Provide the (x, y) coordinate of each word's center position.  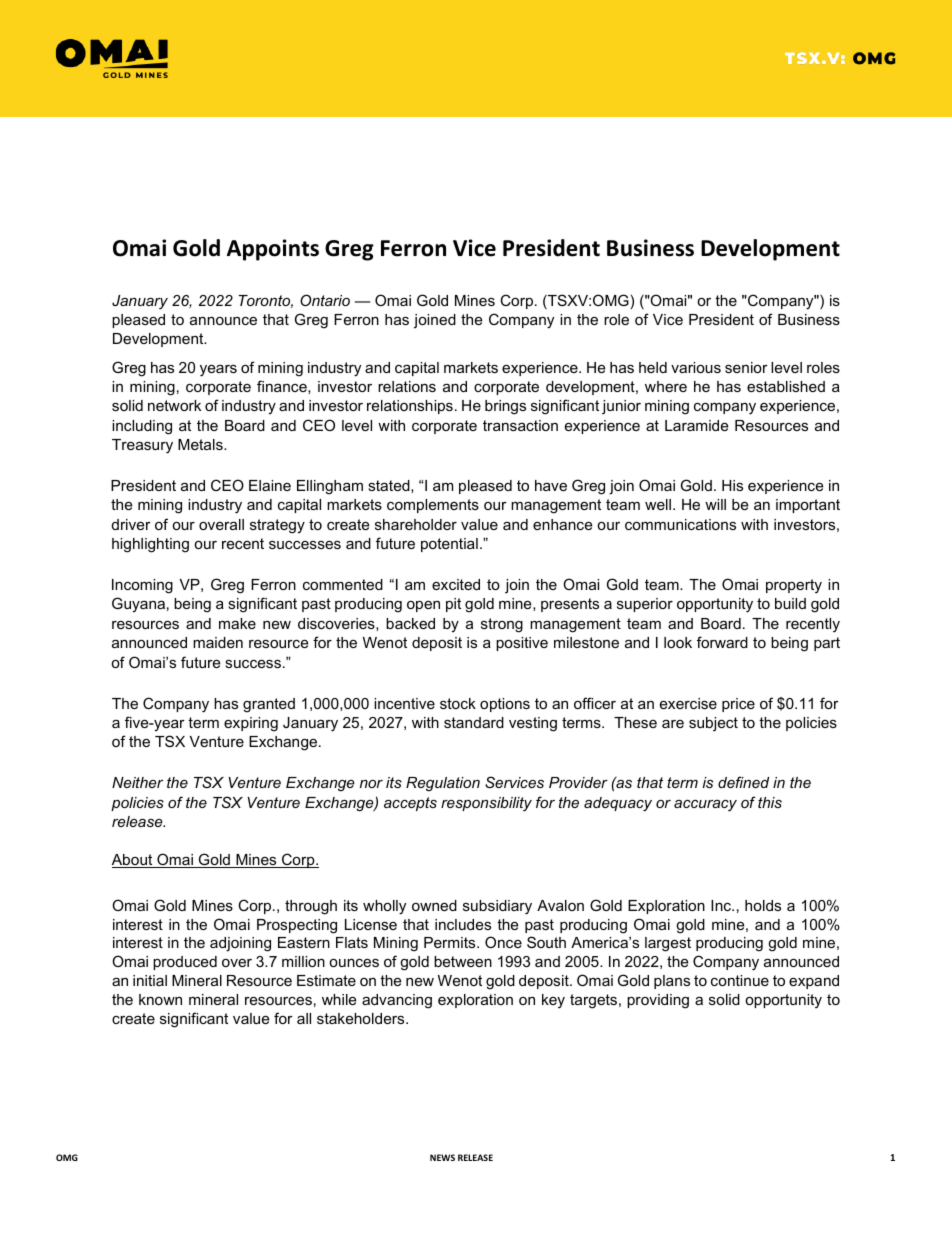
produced (185, 963)
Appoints (273, 250)
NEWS (442, 1157)
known (160, 999)
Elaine (270, 485)
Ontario (325, 300)
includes (463, 924)
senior (746, 367)
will (715, 504)
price (738, 705)
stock (458, 703)
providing (658, 1001)
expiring (251, 724)
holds (763, 905)
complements (433, 506)
